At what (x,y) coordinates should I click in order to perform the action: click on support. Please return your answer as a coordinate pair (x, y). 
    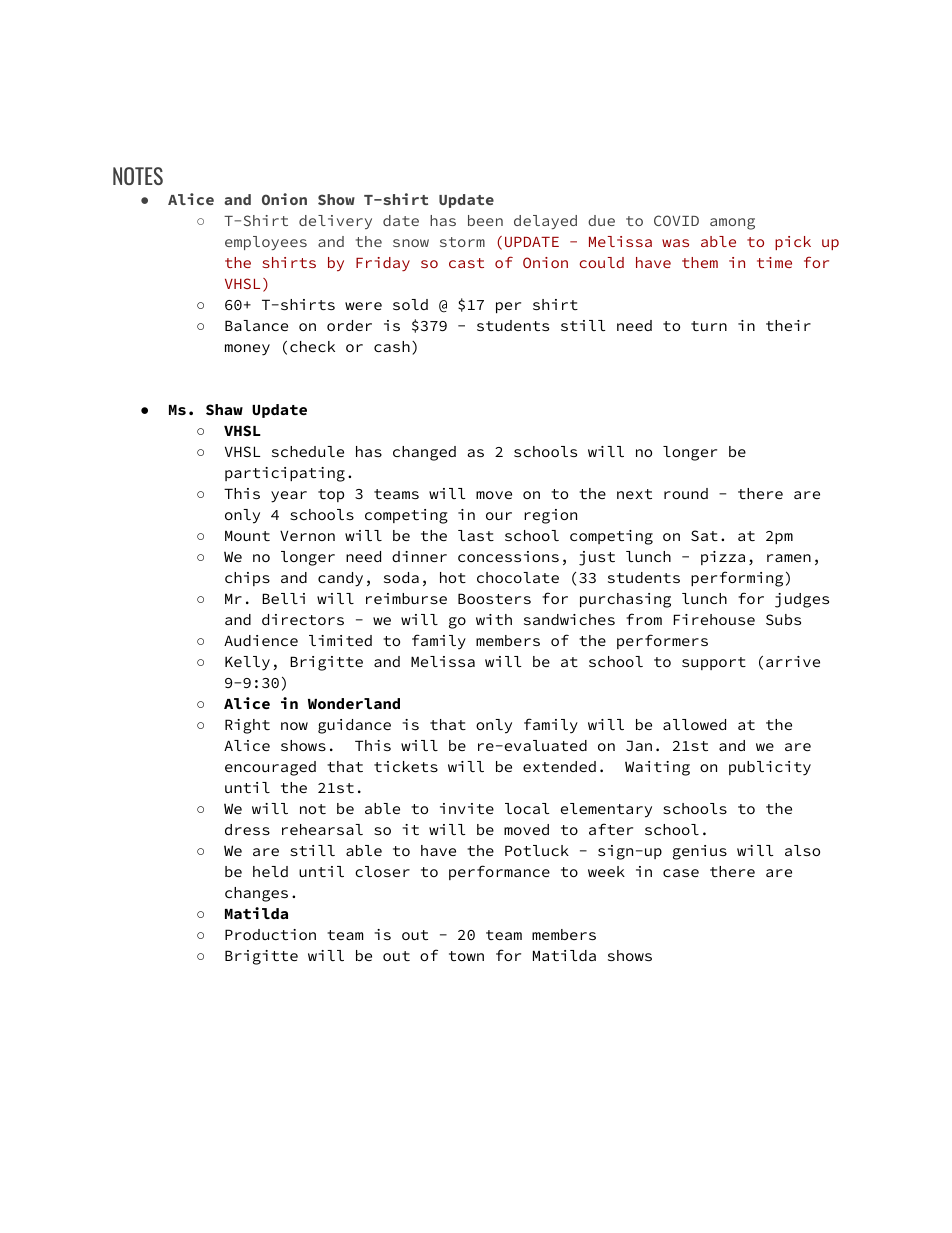
    Looking at the image, I should click on (714, 663).
